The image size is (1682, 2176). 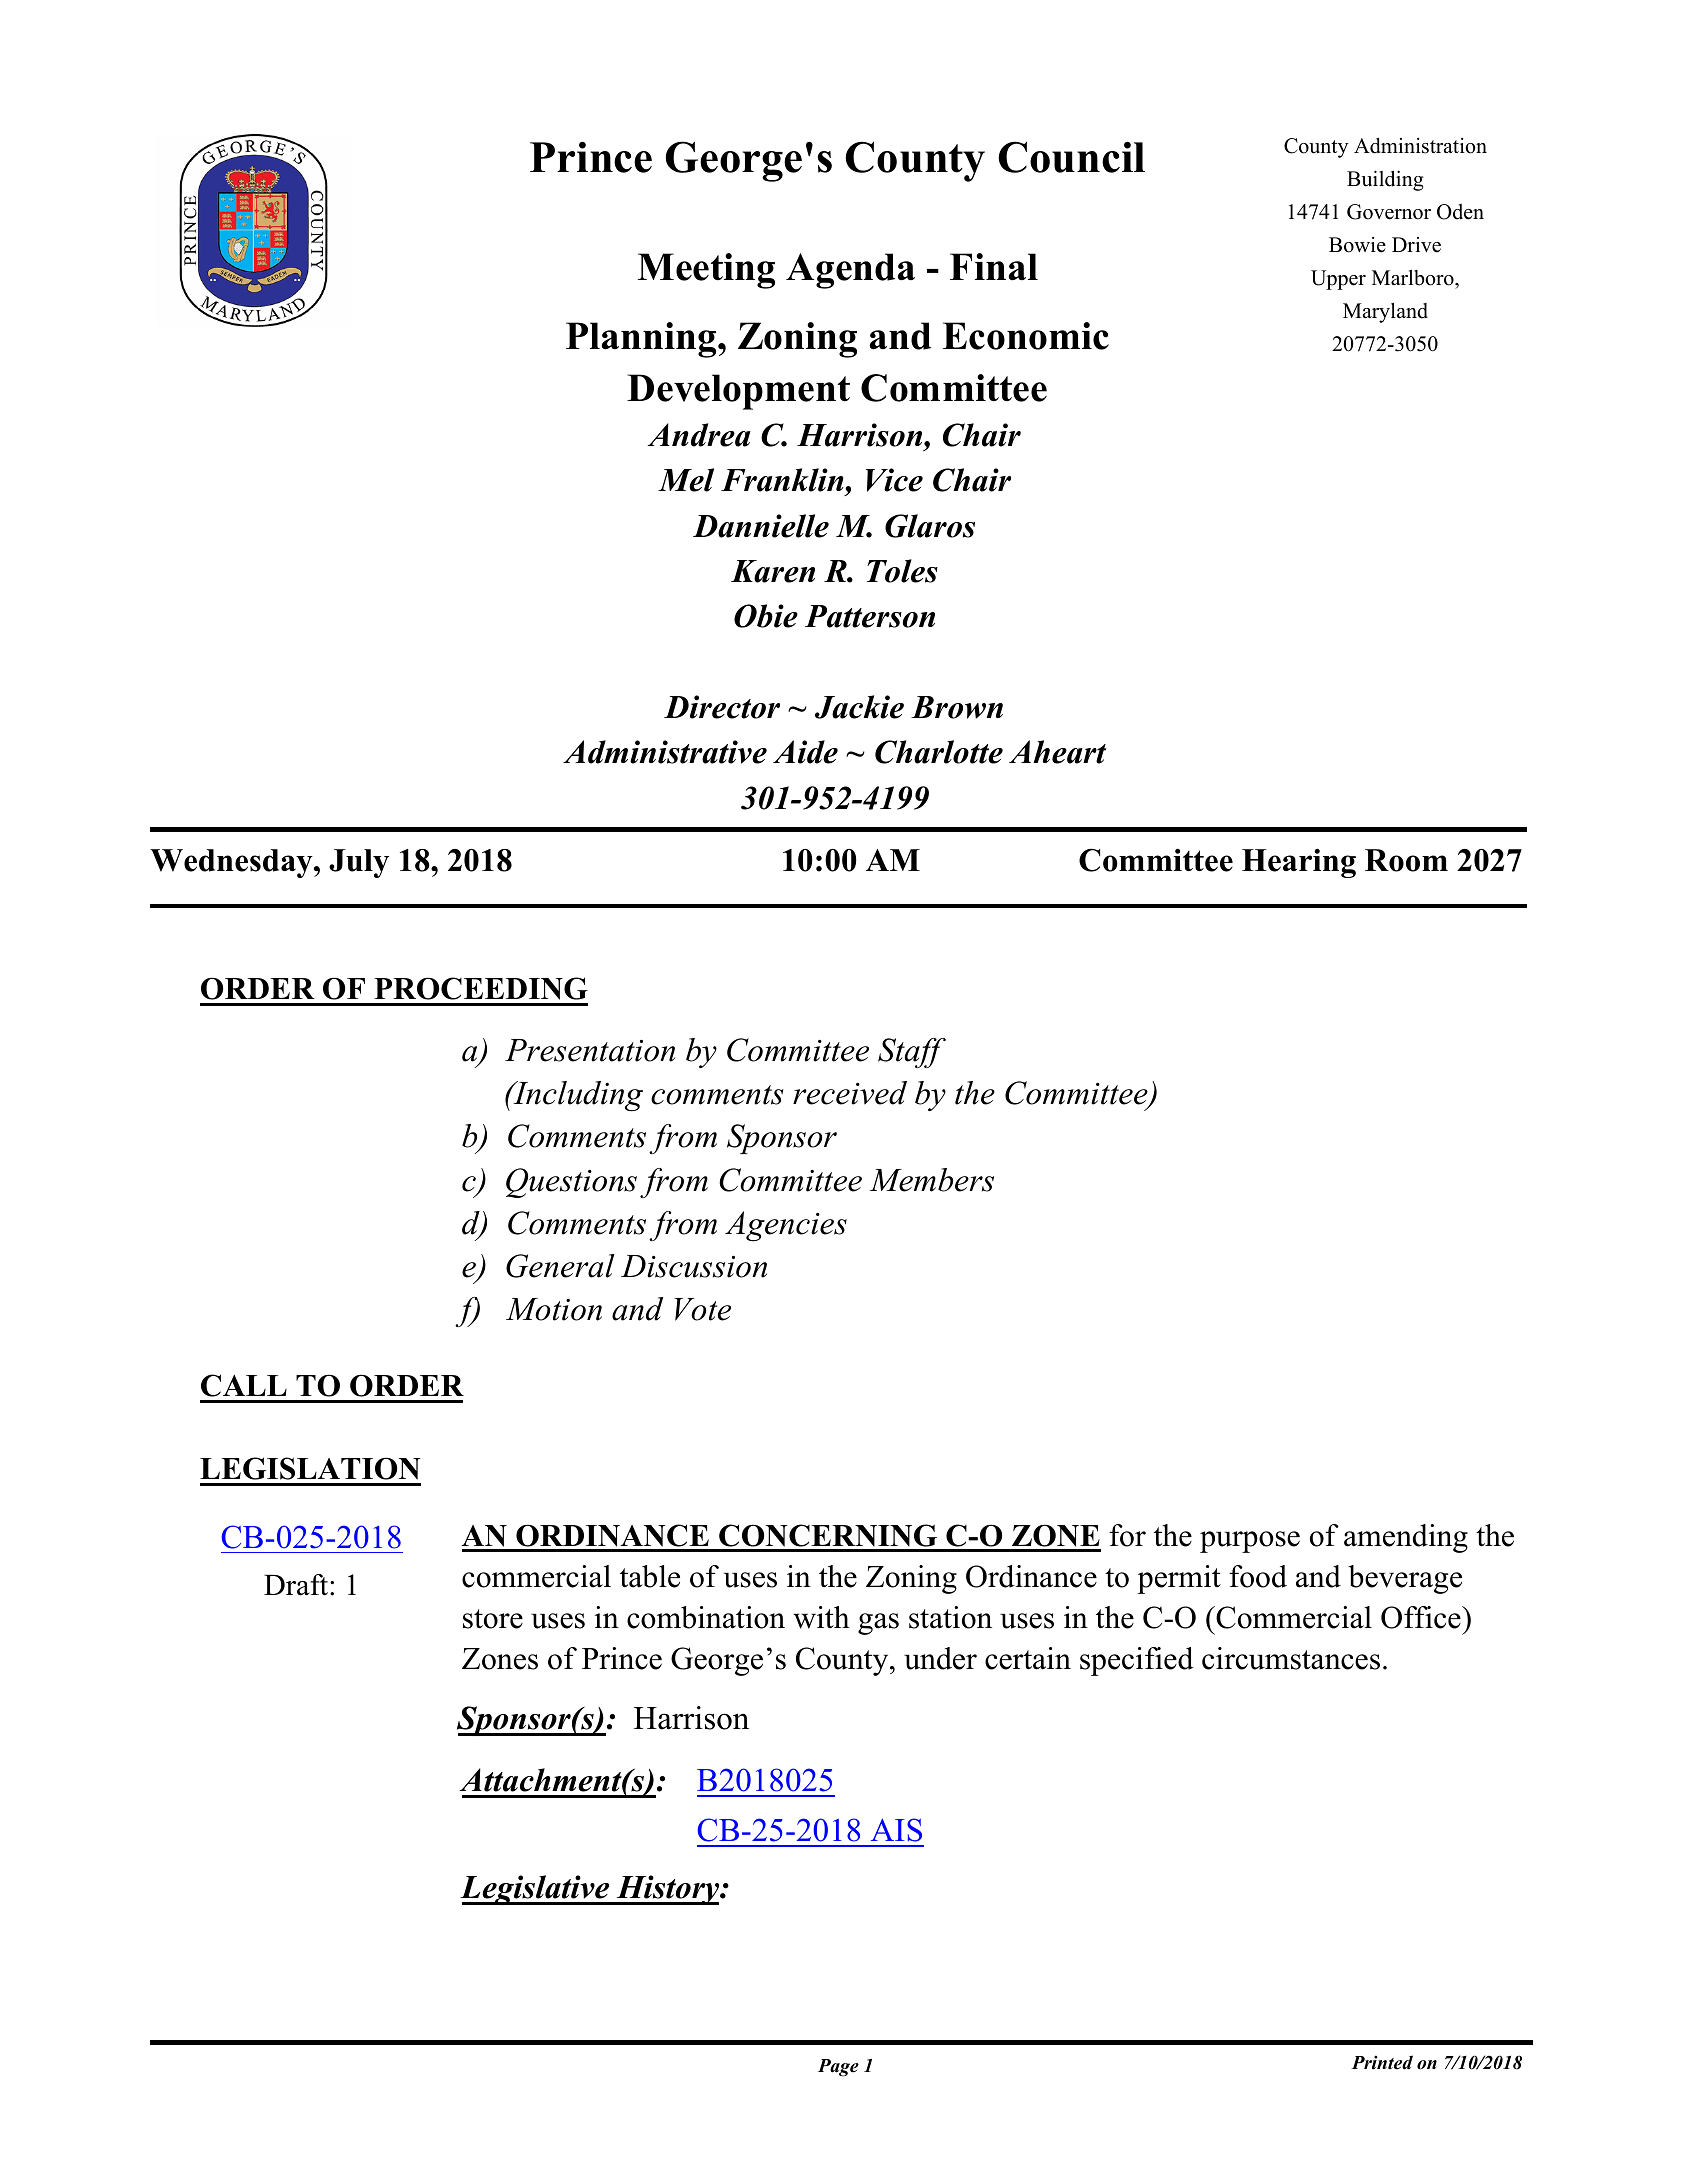 I want to click on Mel, so click(x=686, y=480).
